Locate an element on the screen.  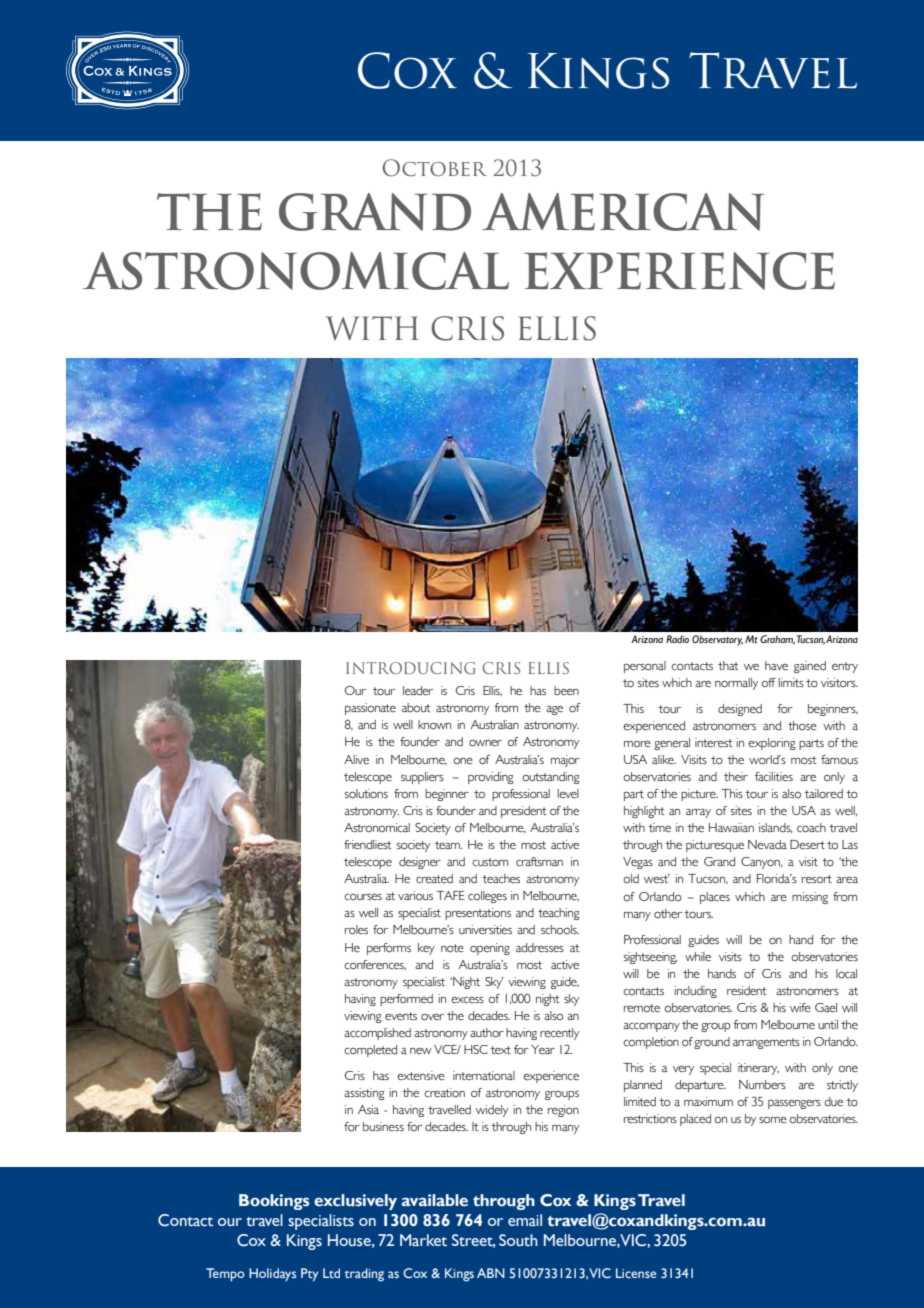
some is located at coordinates (773, 1120).
